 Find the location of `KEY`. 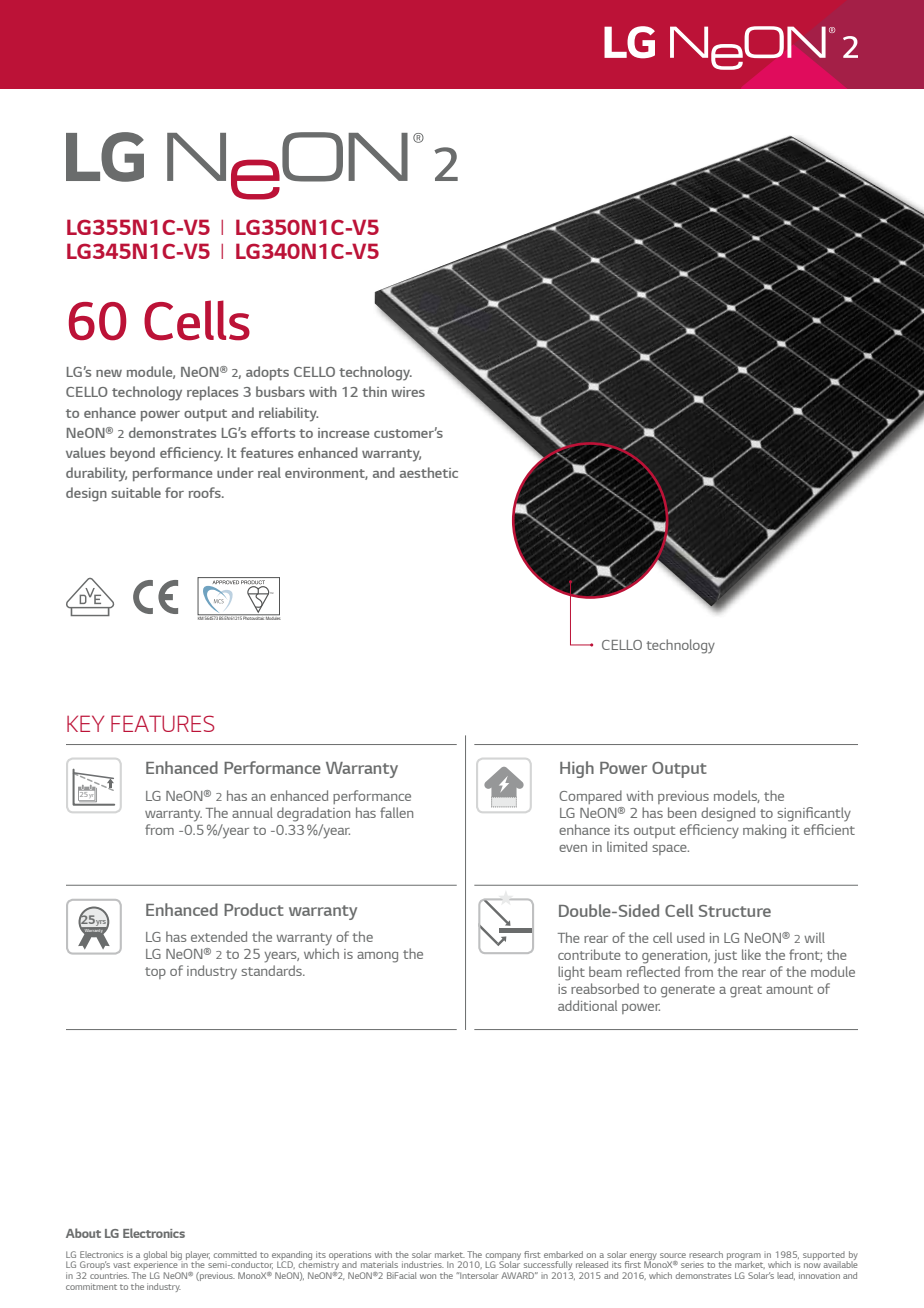

KEY is located at coordinates (85, 723).
